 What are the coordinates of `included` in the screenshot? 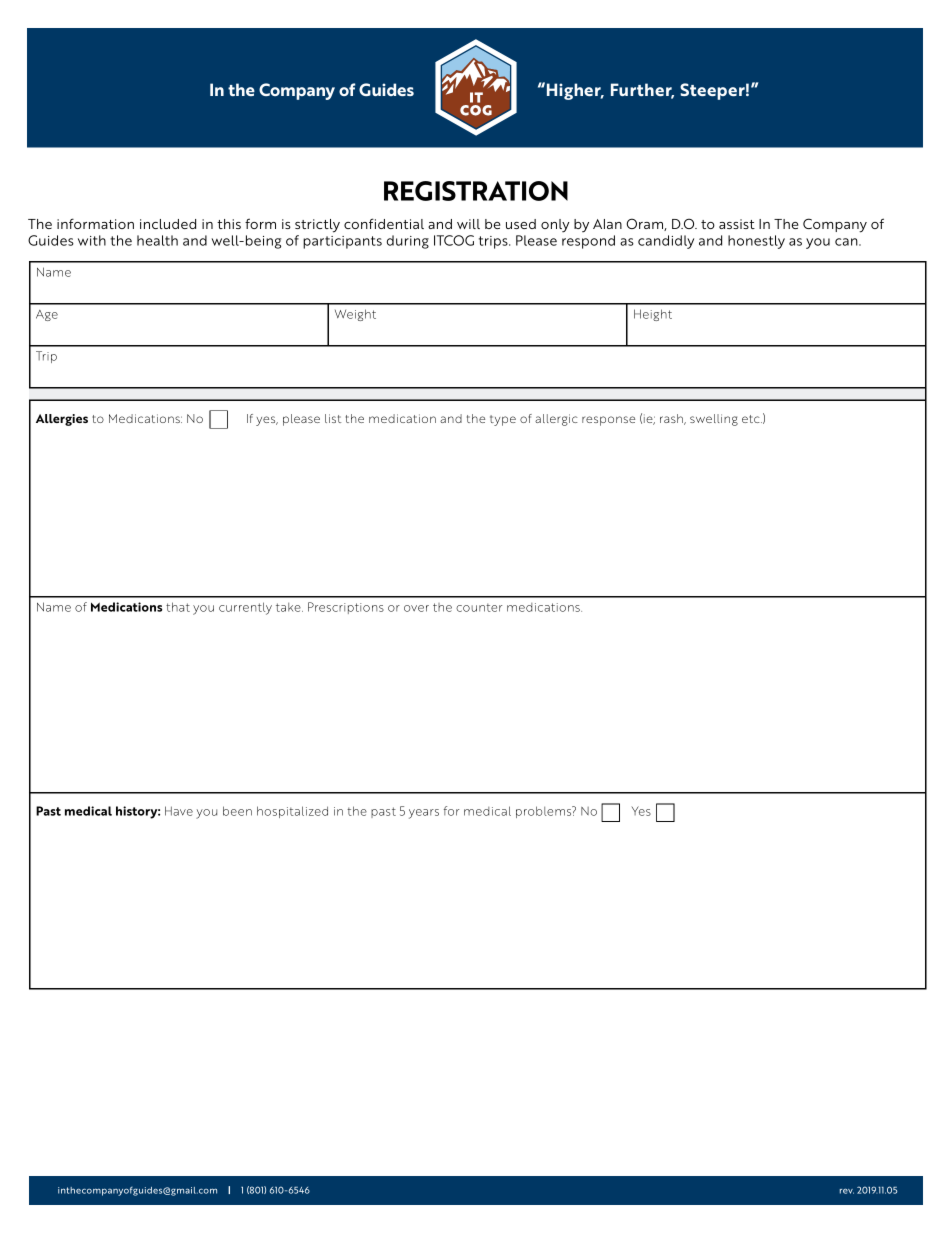 It's located at (168, 224).
